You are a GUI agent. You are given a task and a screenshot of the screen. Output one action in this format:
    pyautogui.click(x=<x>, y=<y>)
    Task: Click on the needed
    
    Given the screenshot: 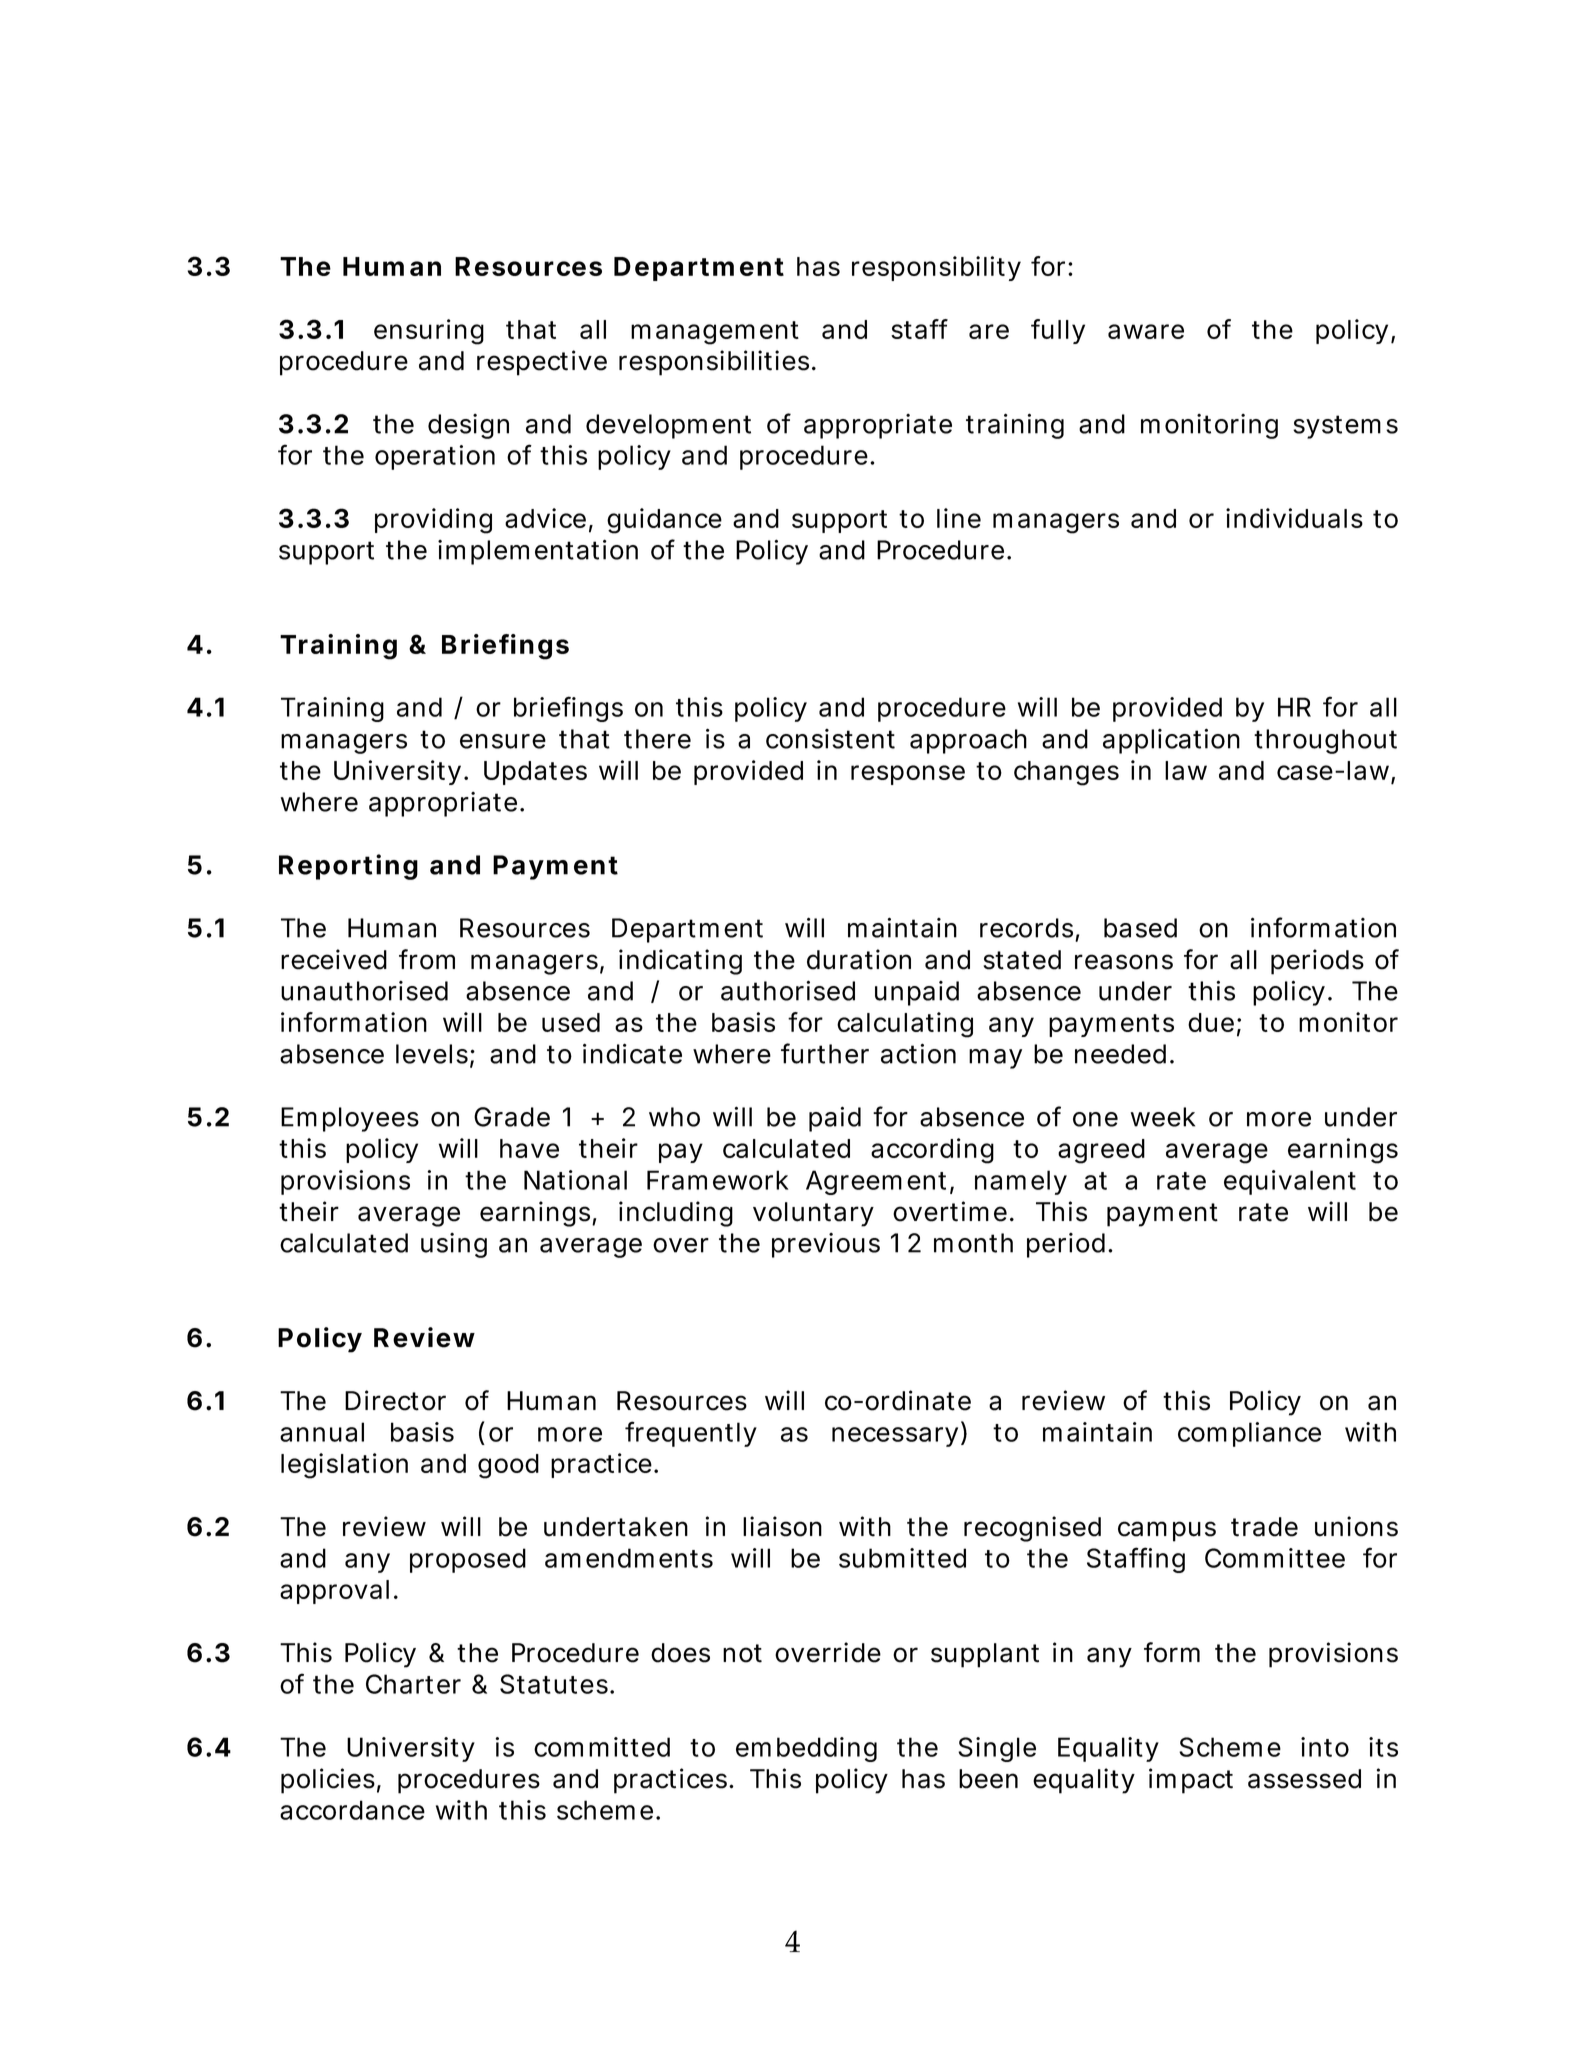 What is the action you would take?
    pyautogui.click(x=1120, y=1054)
